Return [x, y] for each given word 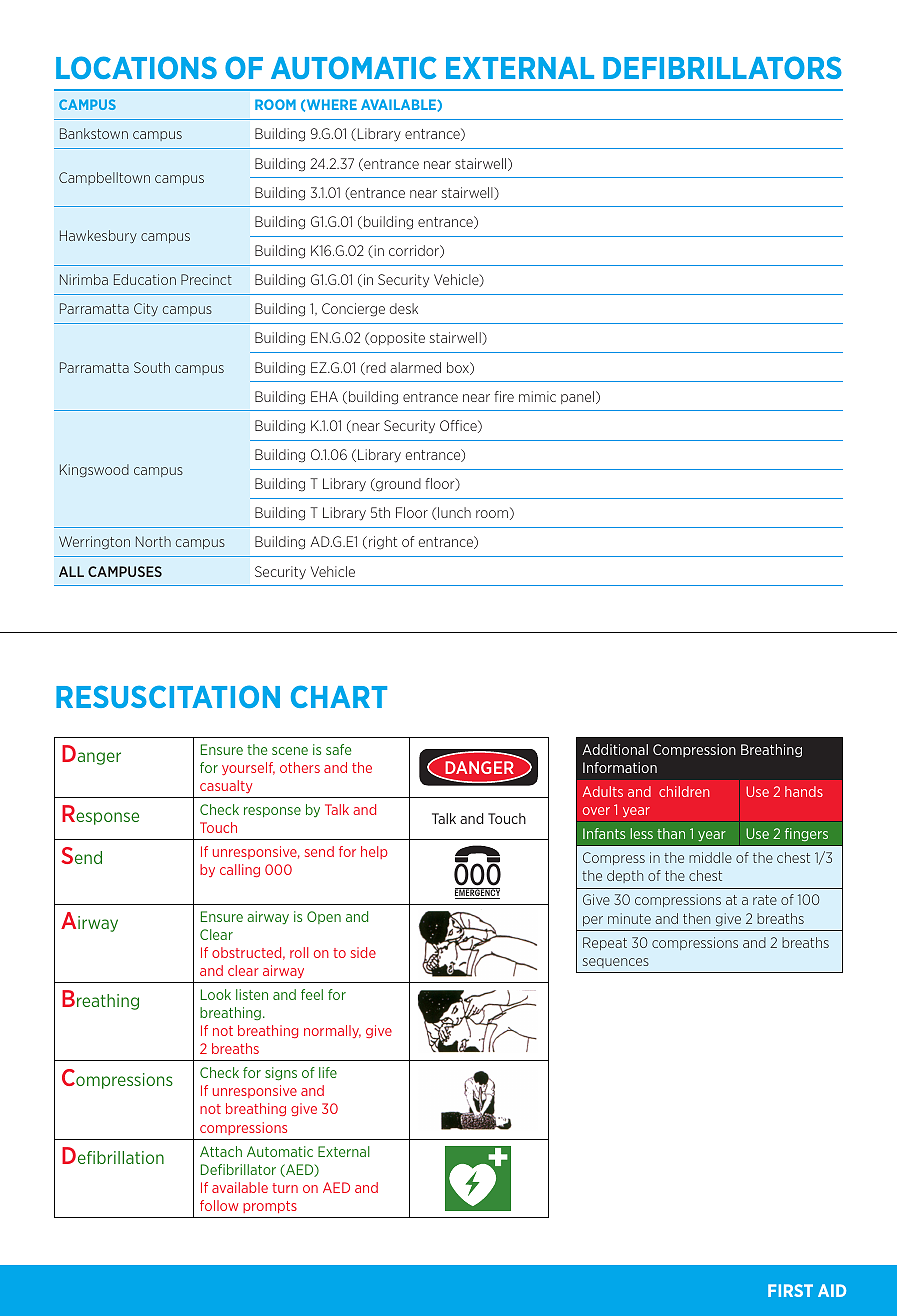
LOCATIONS [136, 67]
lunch [454, 512]
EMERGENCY [477, 893]
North [153, 541]
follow [219, 1205]
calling [240, 870]
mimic [537, 396]
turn [285, 1188]
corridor [415, 251]
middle [710, 857]
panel [579, 397]
